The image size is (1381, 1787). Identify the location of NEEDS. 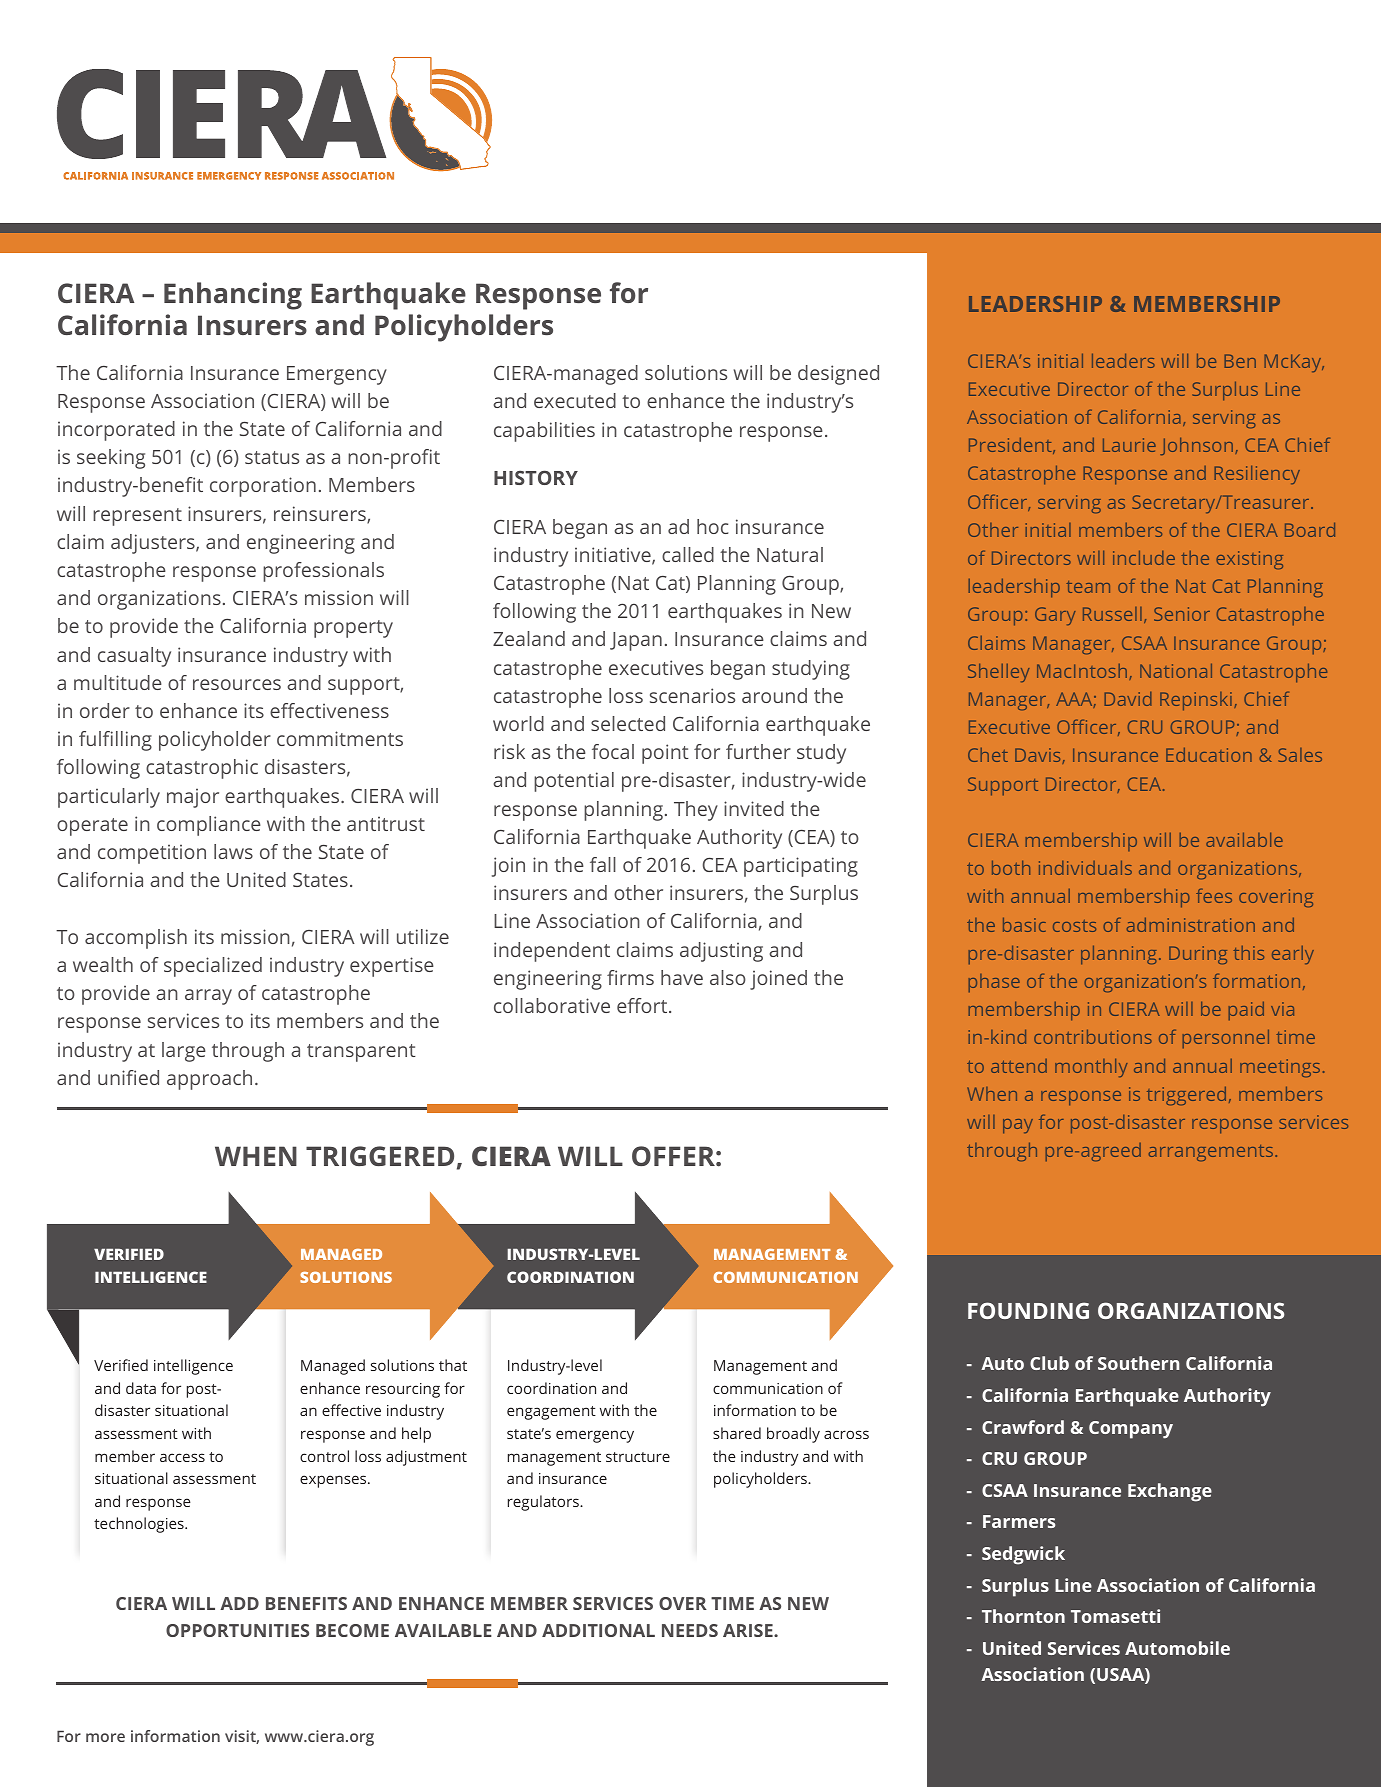
(690, 1630).
